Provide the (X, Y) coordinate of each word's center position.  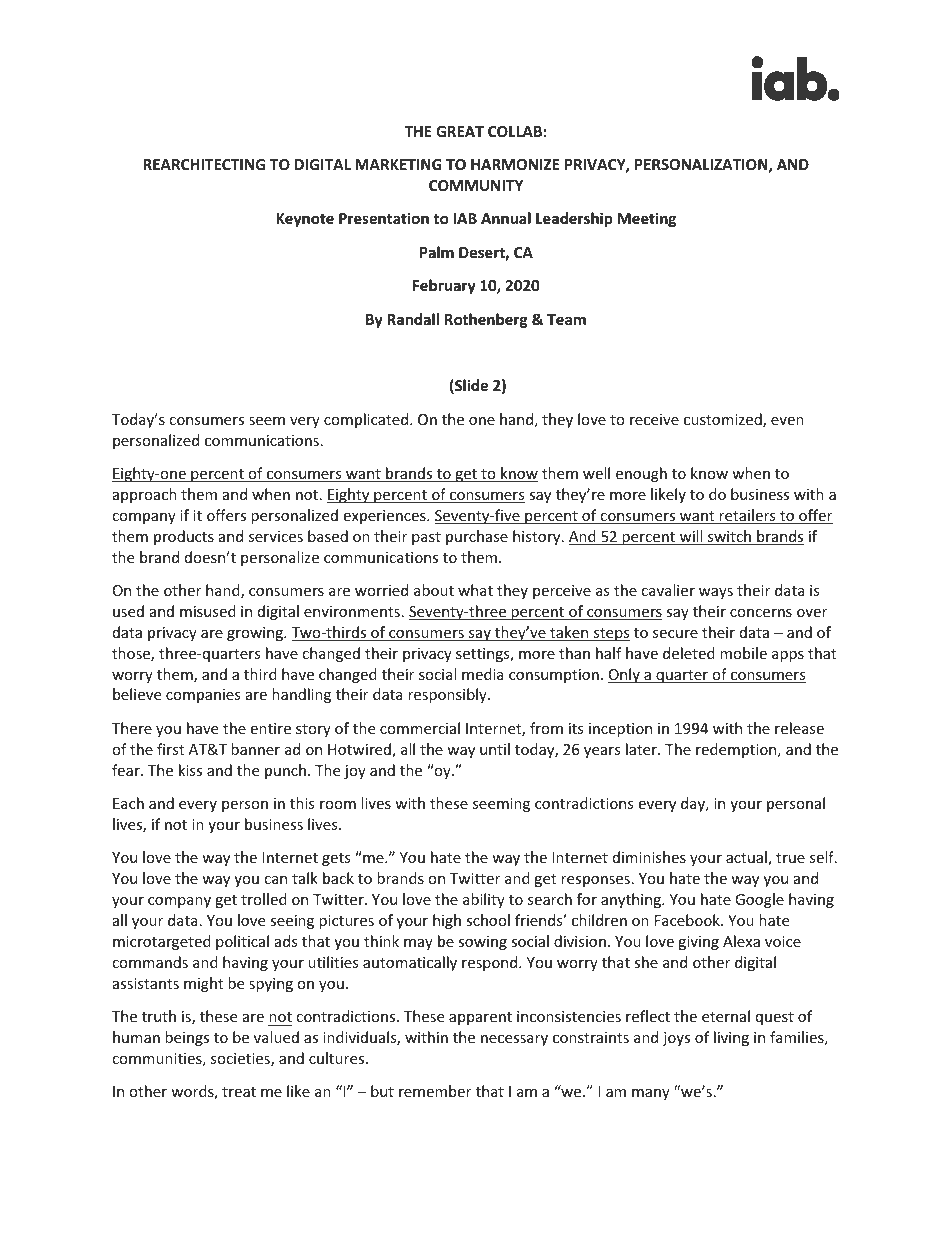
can (275, 880)
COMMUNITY (476, 185)
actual (747, 858)
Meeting (647, 219)
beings (187, 1038)
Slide (470, 386)
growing (256, 634)
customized (724, 420)
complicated (367, 420)
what (475, 590)
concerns (761, 613)
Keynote (305, 220)
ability (484, 900)
